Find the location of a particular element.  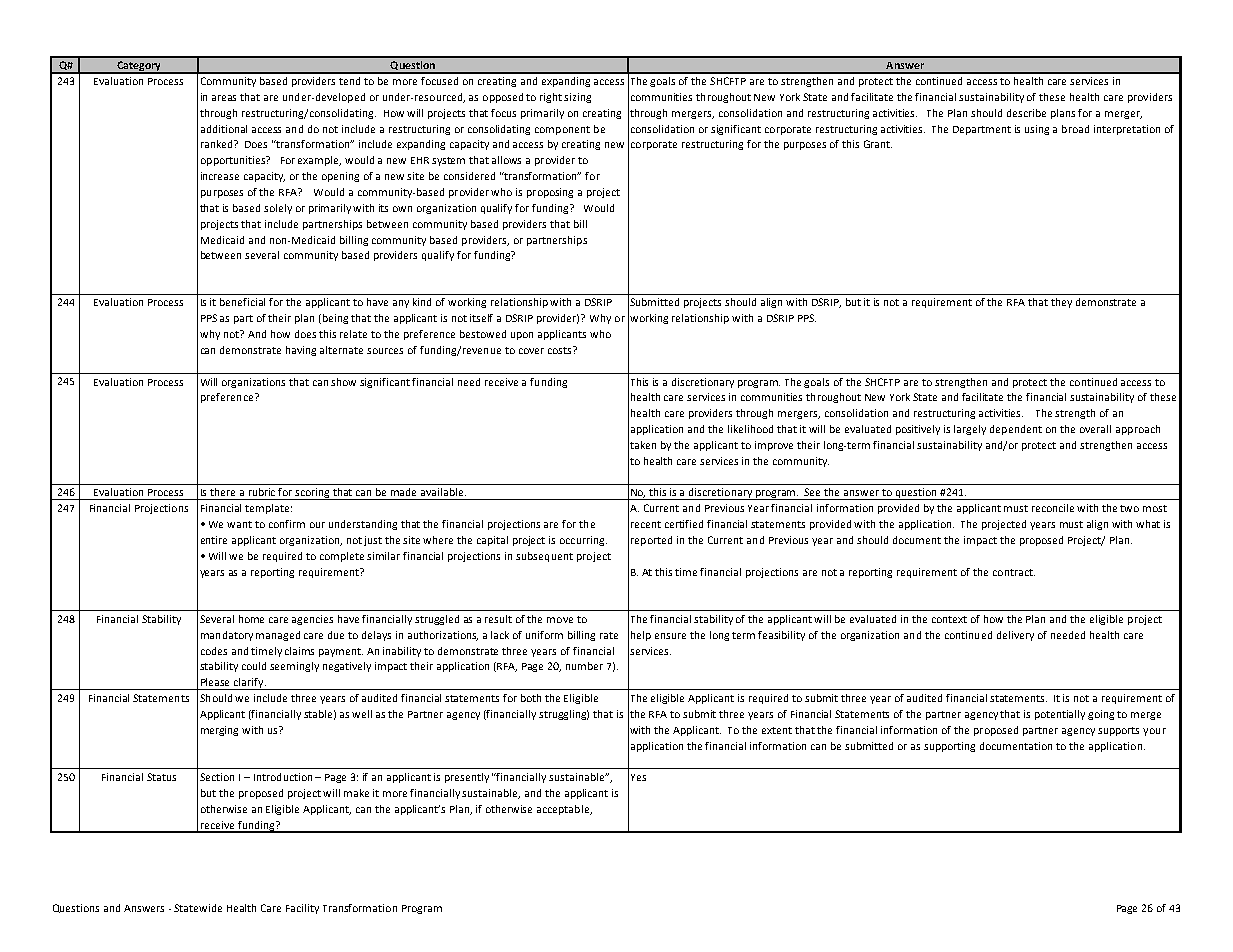

using is located at coordinates (1037, 130).
